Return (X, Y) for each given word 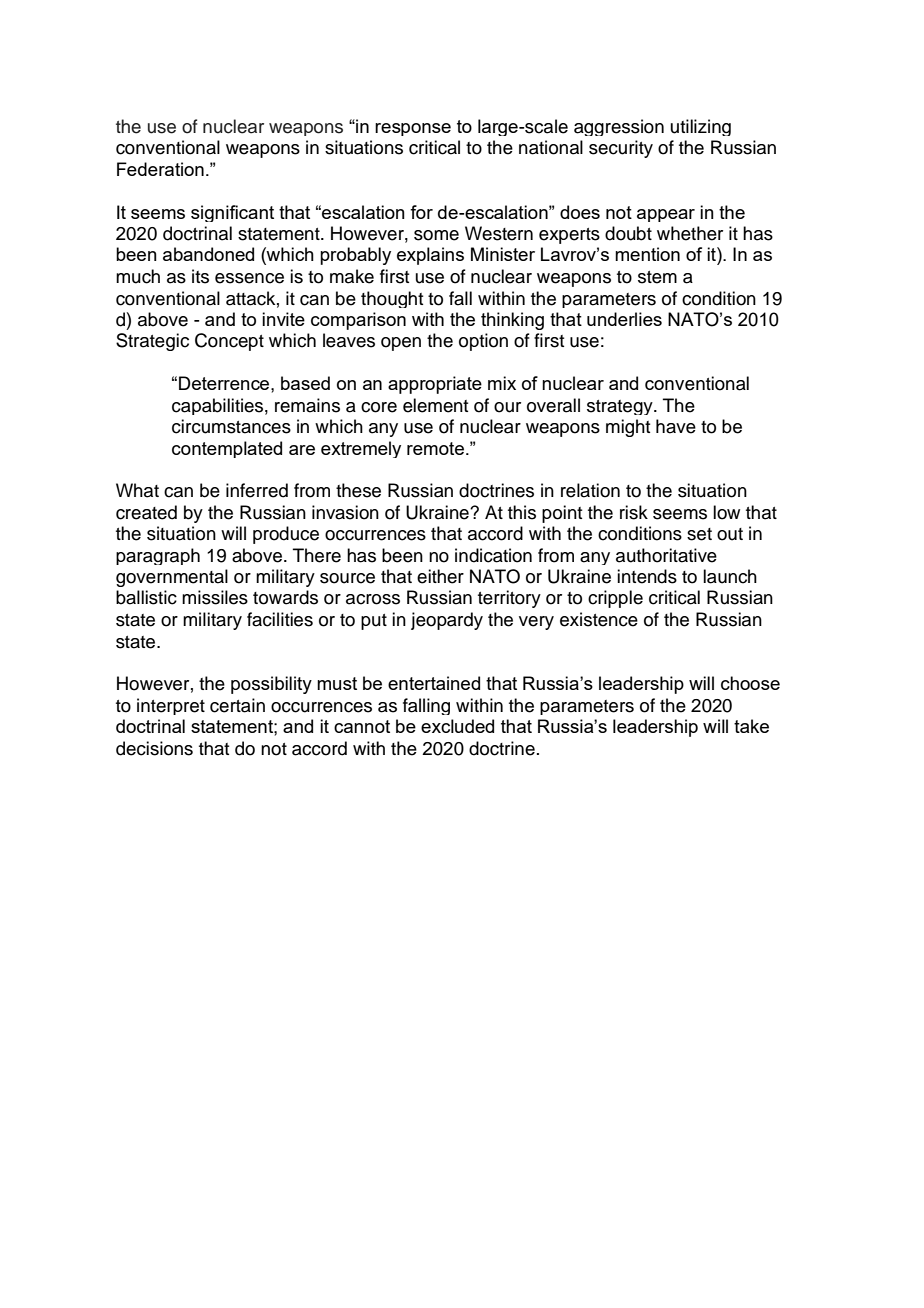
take (751, 726)
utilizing (701, 127)
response (413, 129)
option (483, 342)
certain (237, 705)
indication (493, 555)
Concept (229, 342)
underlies (624, 319)
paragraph (158, 556)
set (699, 534)
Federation (160, 169)
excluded (457, 726)
